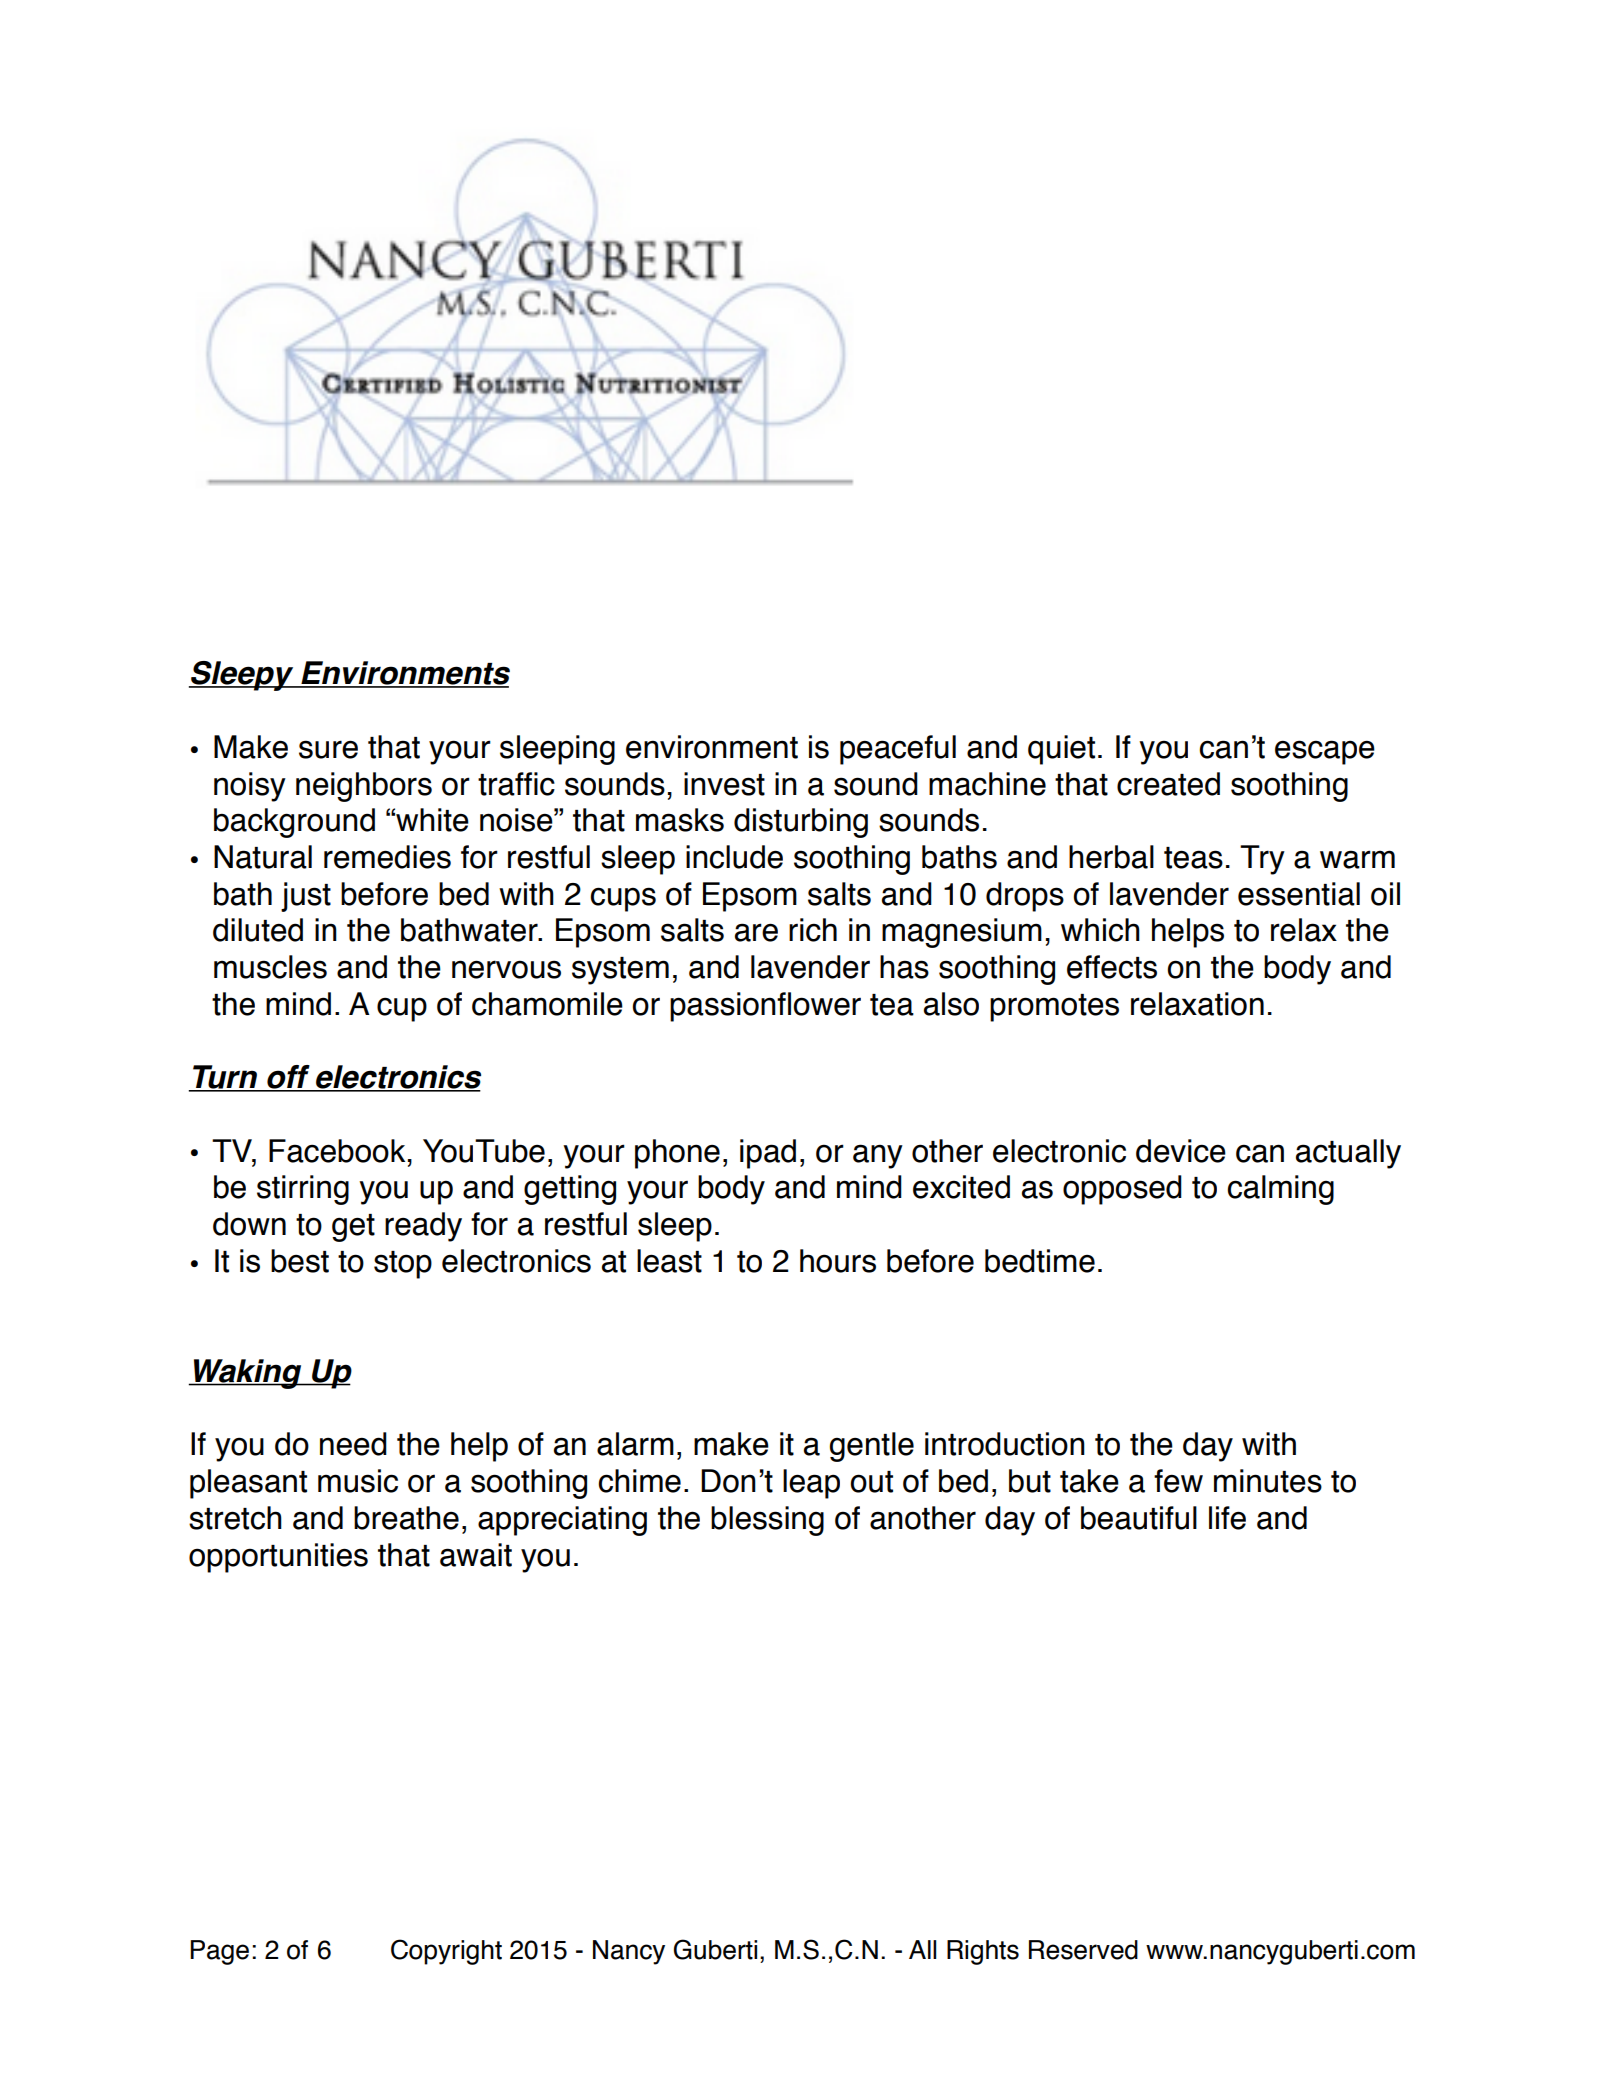 Image resolution: width=1605 pixels, height=2077 pixels. I want to click on hours, so click(838, 1261).
